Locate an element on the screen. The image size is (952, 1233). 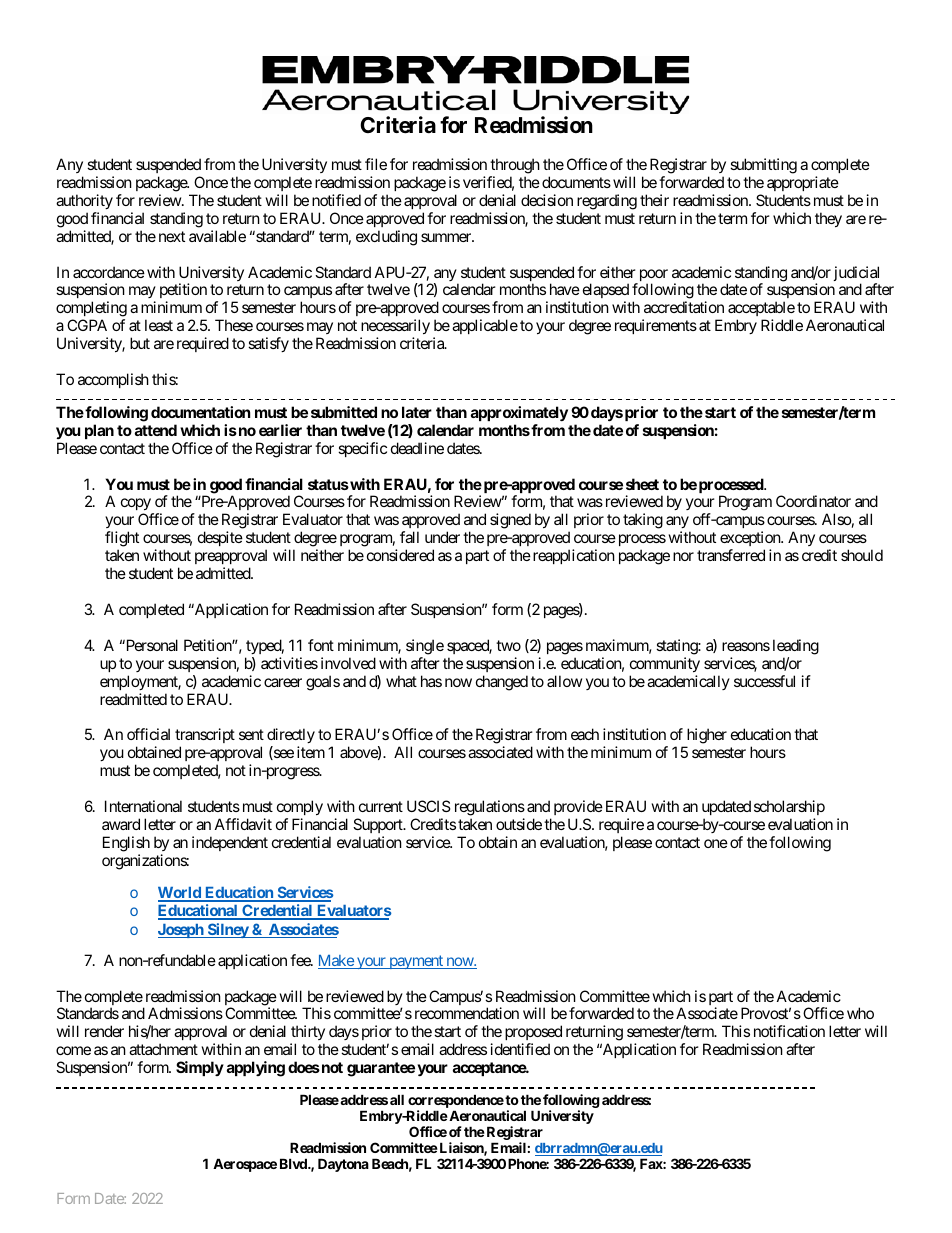
through is located at coordinates (515, 166).
